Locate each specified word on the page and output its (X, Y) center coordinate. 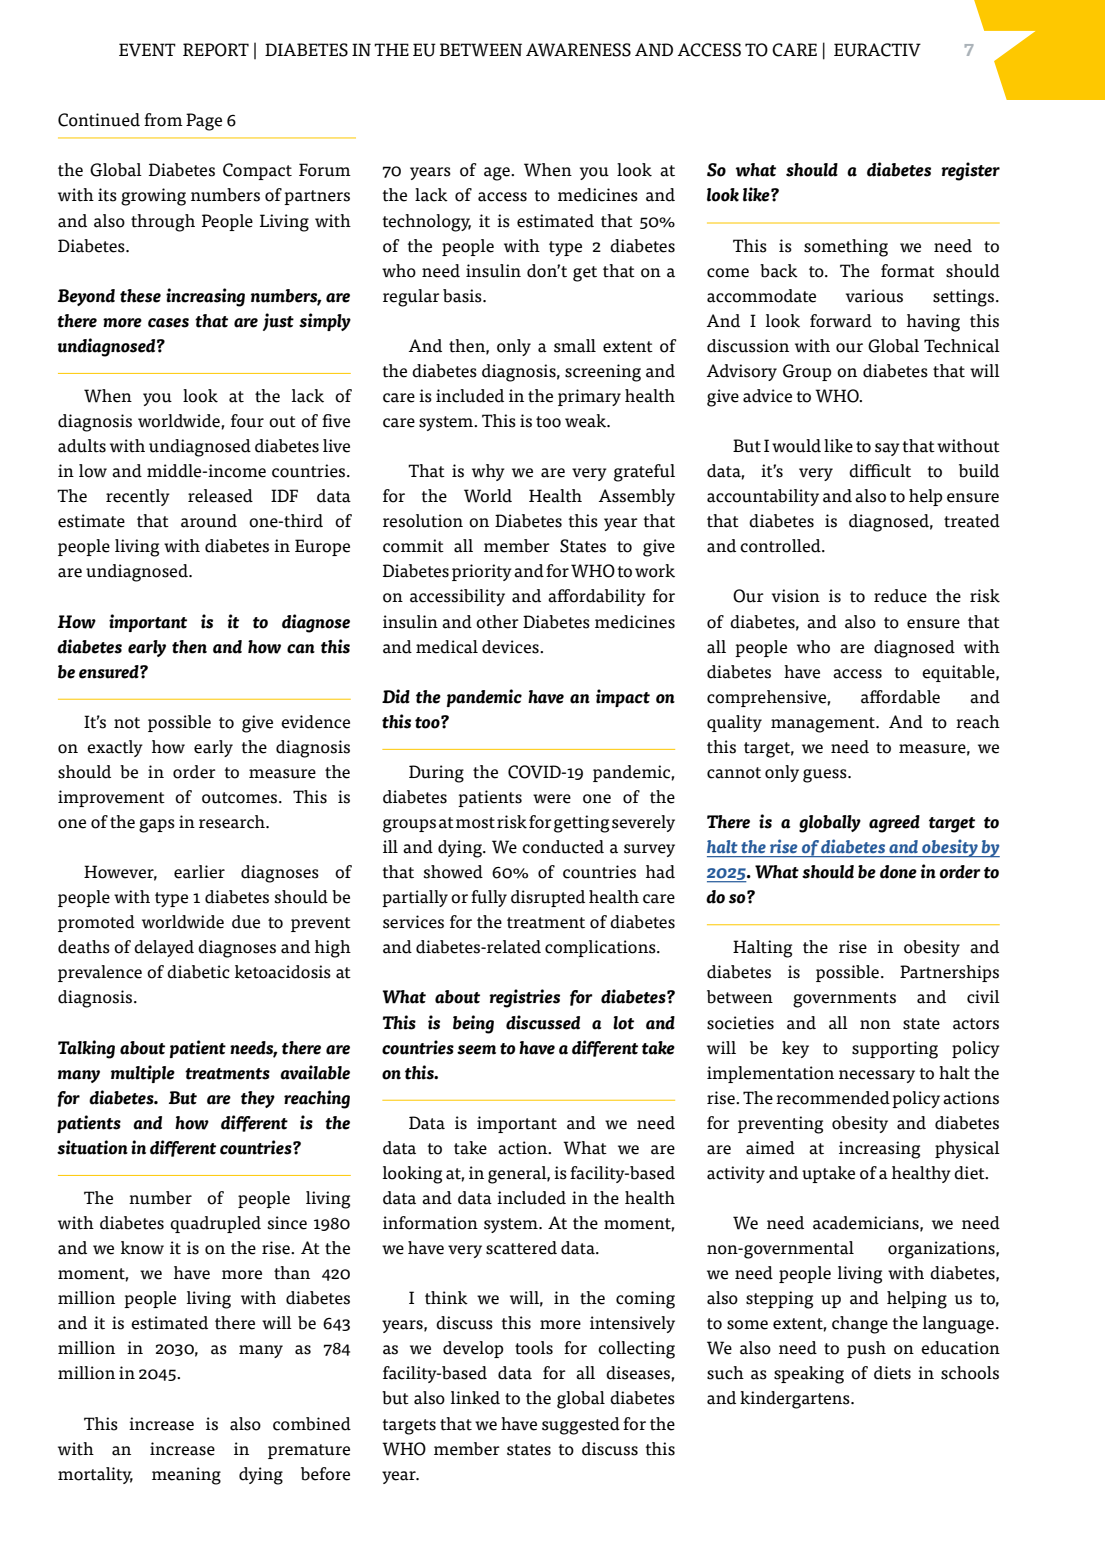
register (970, 171)
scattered (521, 1248)
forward (841, 321)
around (209, 521)
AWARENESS (578, 50)
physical (967, 1149)
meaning (186, 1476)
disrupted (548, 898)
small (575, 346)
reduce (900, 596)
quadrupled (215, 1224)
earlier (199, 872)
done (898, 872)
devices (511, 647)
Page (204, 122)
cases (168, 323)
